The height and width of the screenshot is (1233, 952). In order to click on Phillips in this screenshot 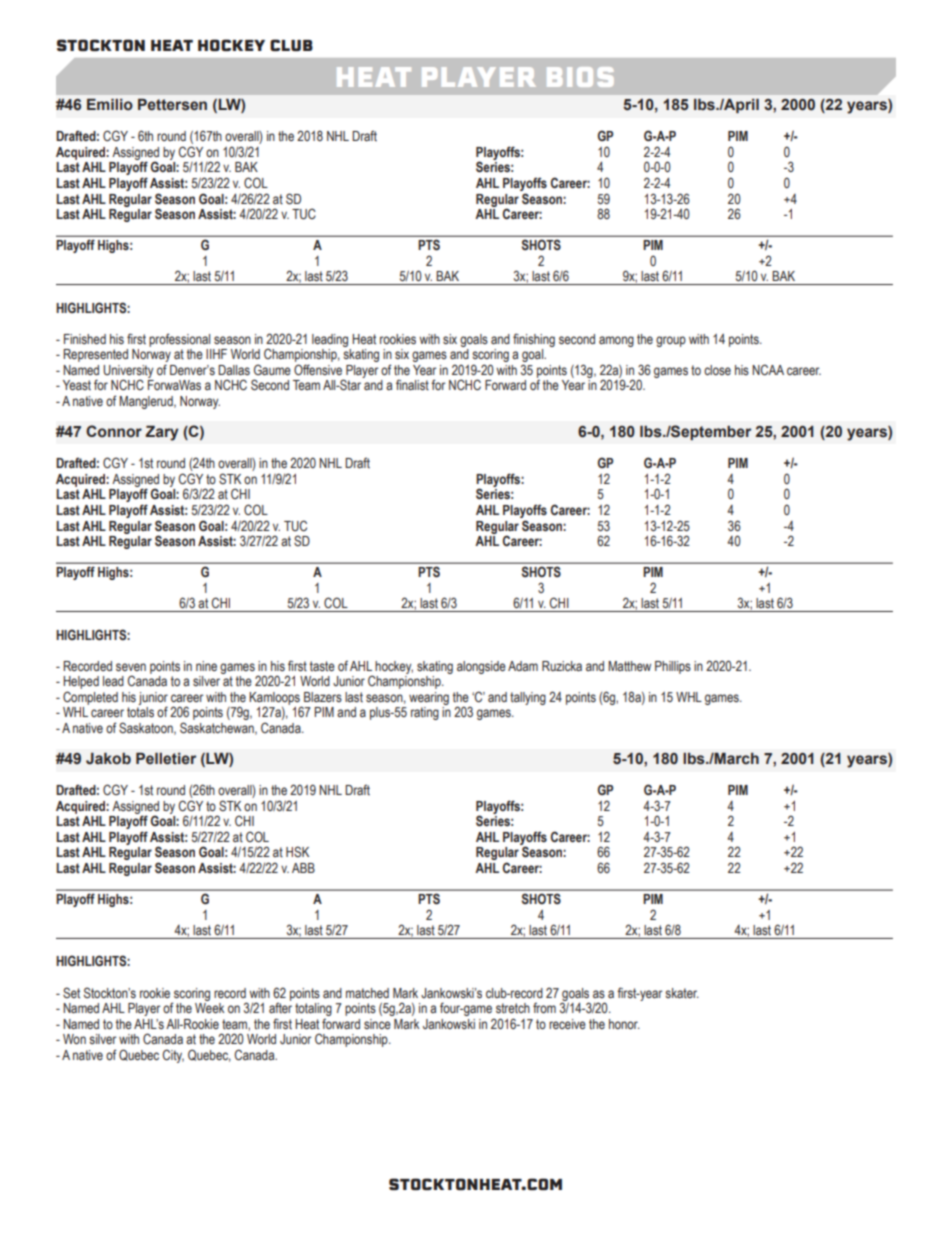, I will do `click(673, 667)`.
